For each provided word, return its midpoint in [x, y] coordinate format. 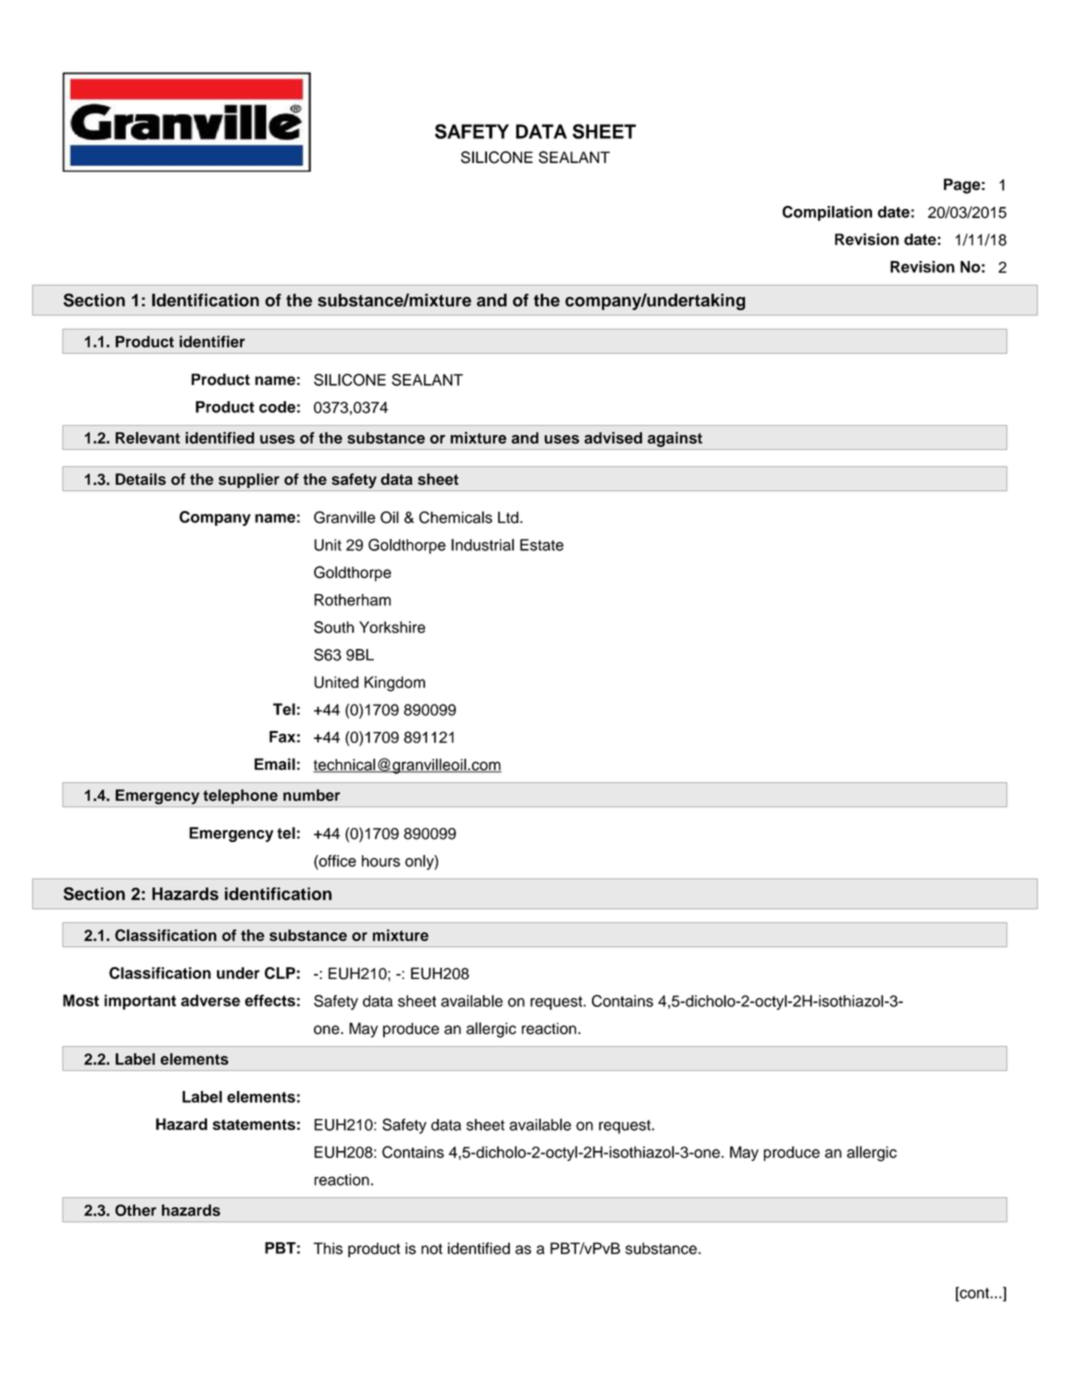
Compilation [827, 213]
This [328, 1248]
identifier [212, 341]
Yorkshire [392, 627]
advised [613, 438]
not [432, 1249]
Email [274, 764]
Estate [542, 545]
